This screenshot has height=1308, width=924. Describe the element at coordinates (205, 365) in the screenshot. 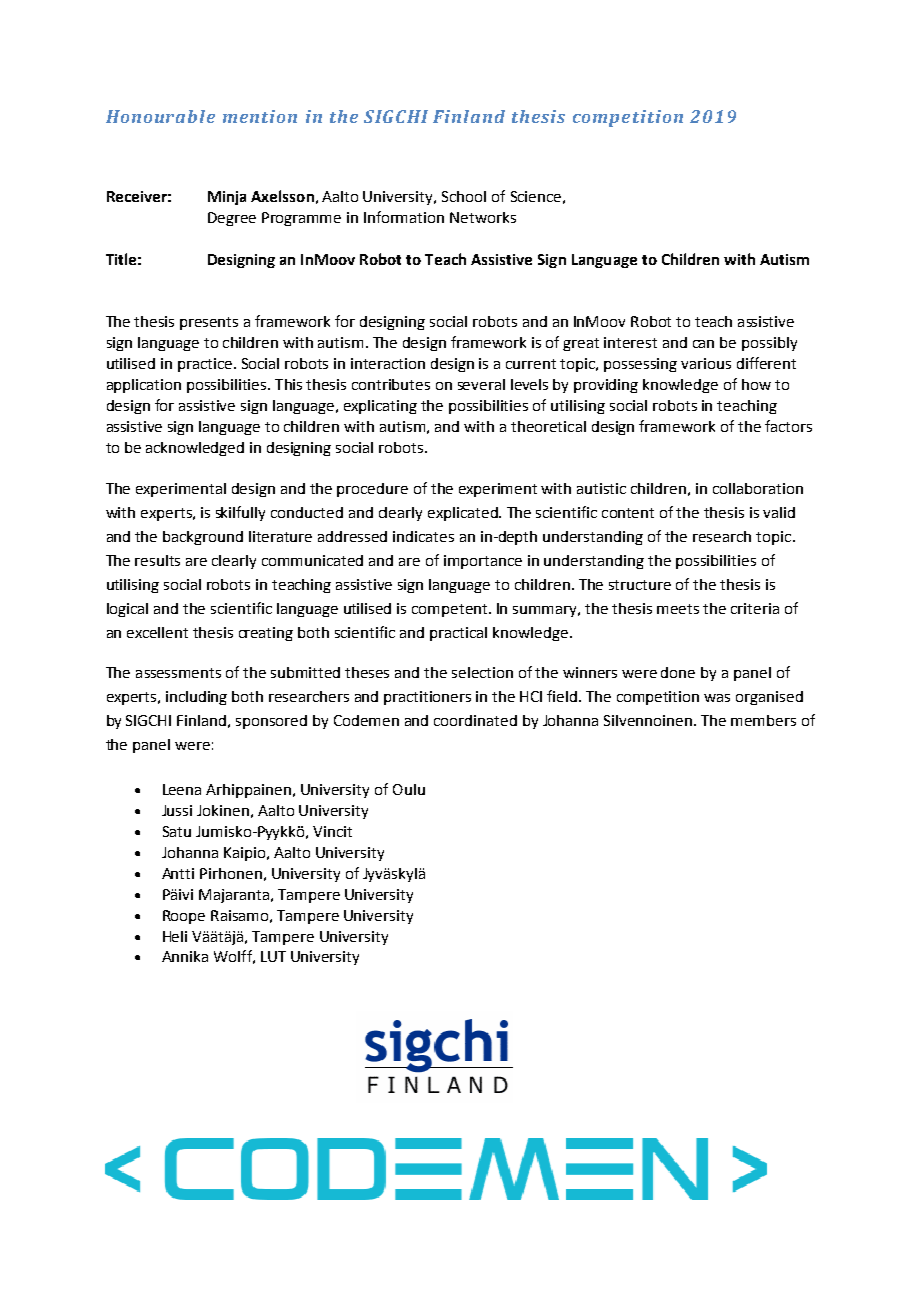

I see `practice` at that location.
